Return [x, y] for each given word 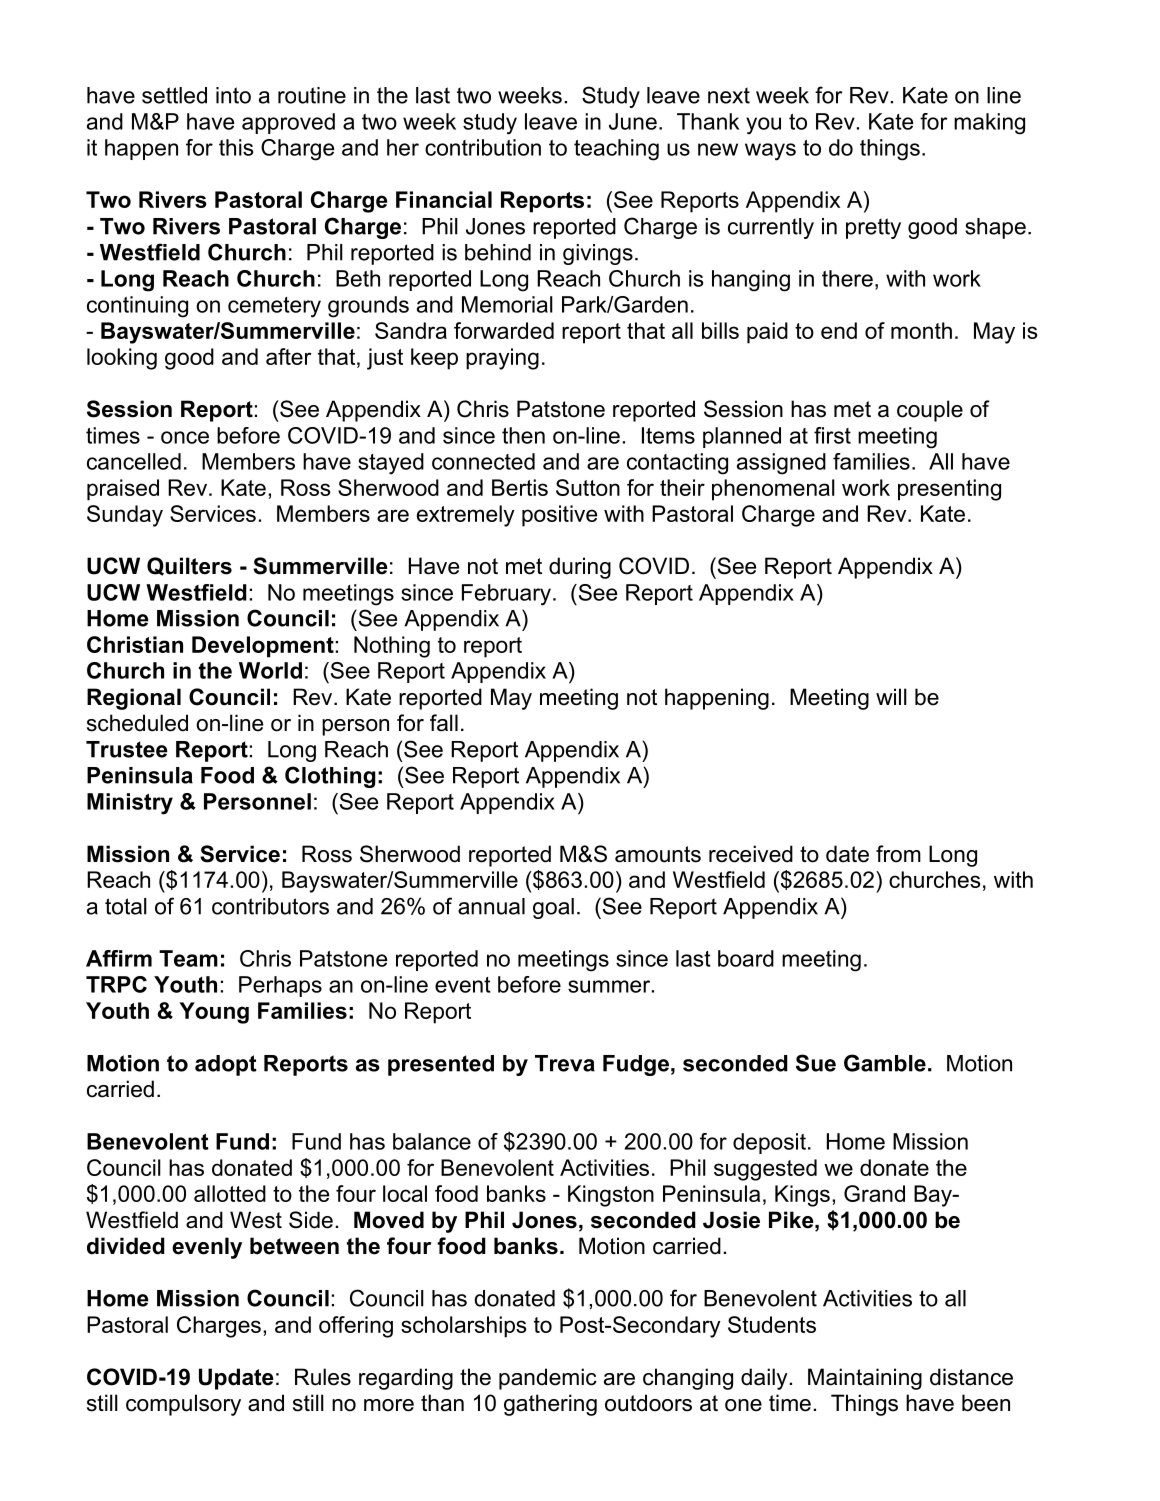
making [989, 124]
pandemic [548, 1379]
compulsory [183, 1405]
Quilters [189, 566]
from [898, 854]
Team [188, 958]
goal [553, 908]
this [236, 147]
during [580, 568]
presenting [949, 490]
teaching [616, 150]
